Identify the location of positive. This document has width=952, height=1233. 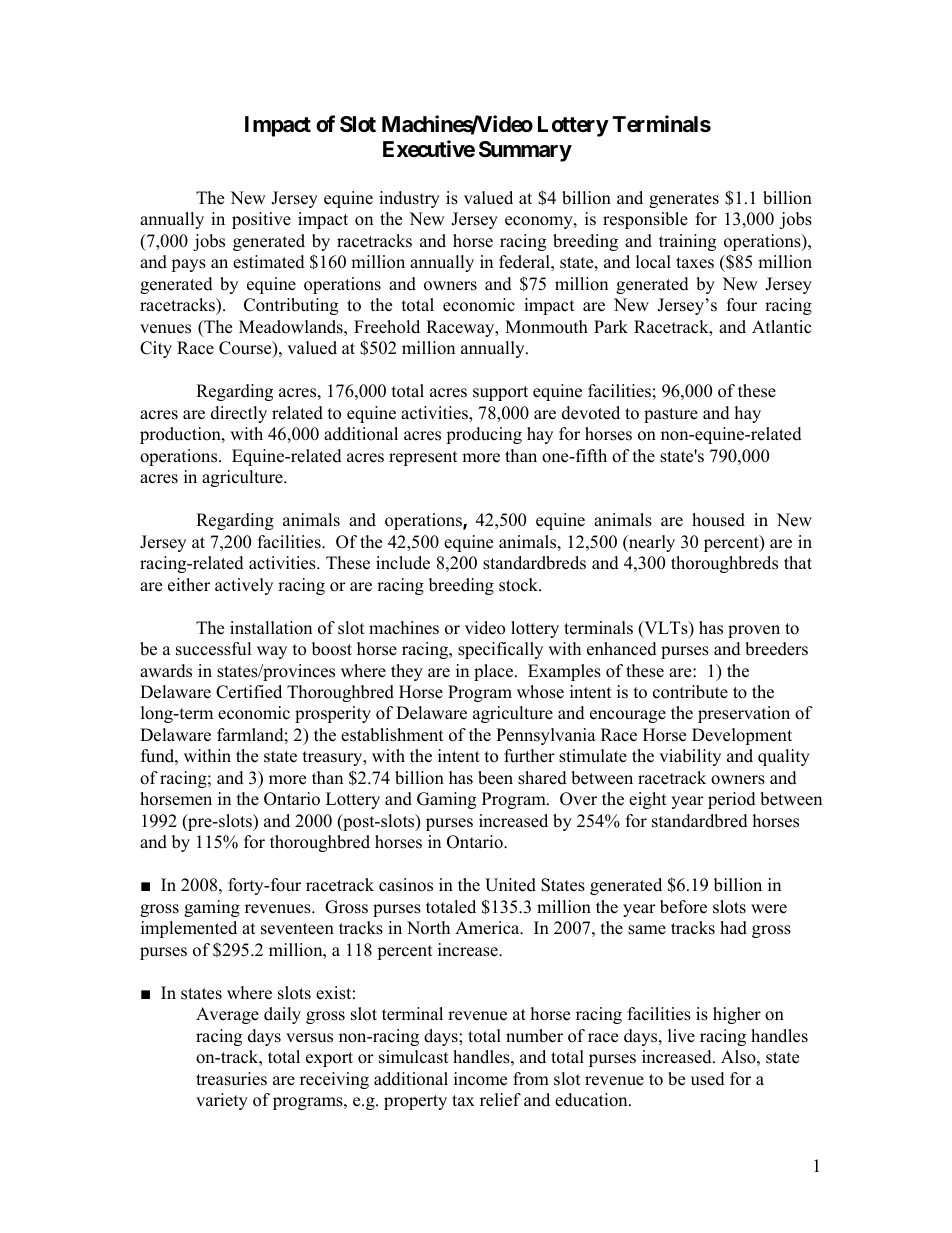
(261, 220).
